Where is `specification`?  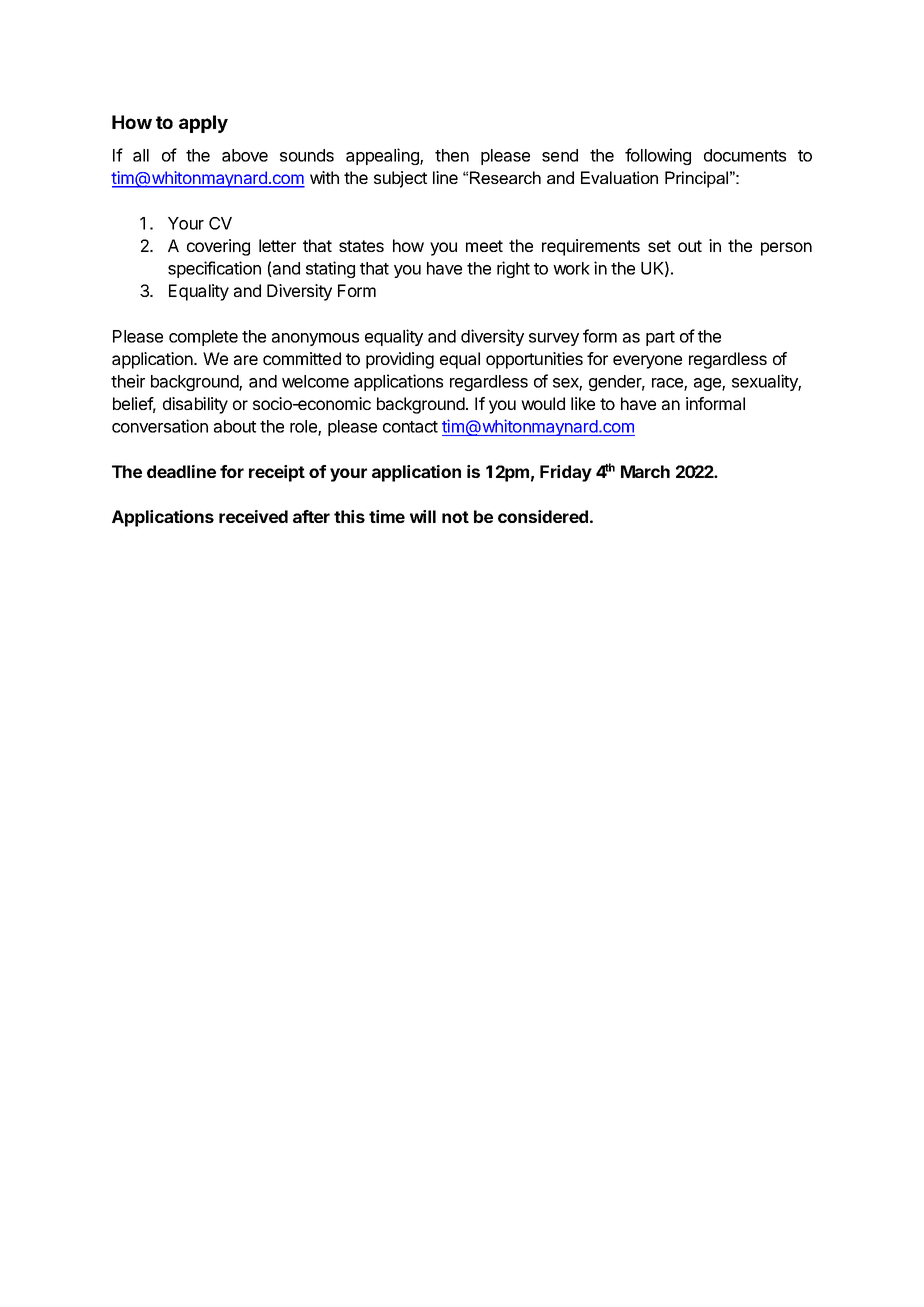
specification is located at coordinates (214, 269).
